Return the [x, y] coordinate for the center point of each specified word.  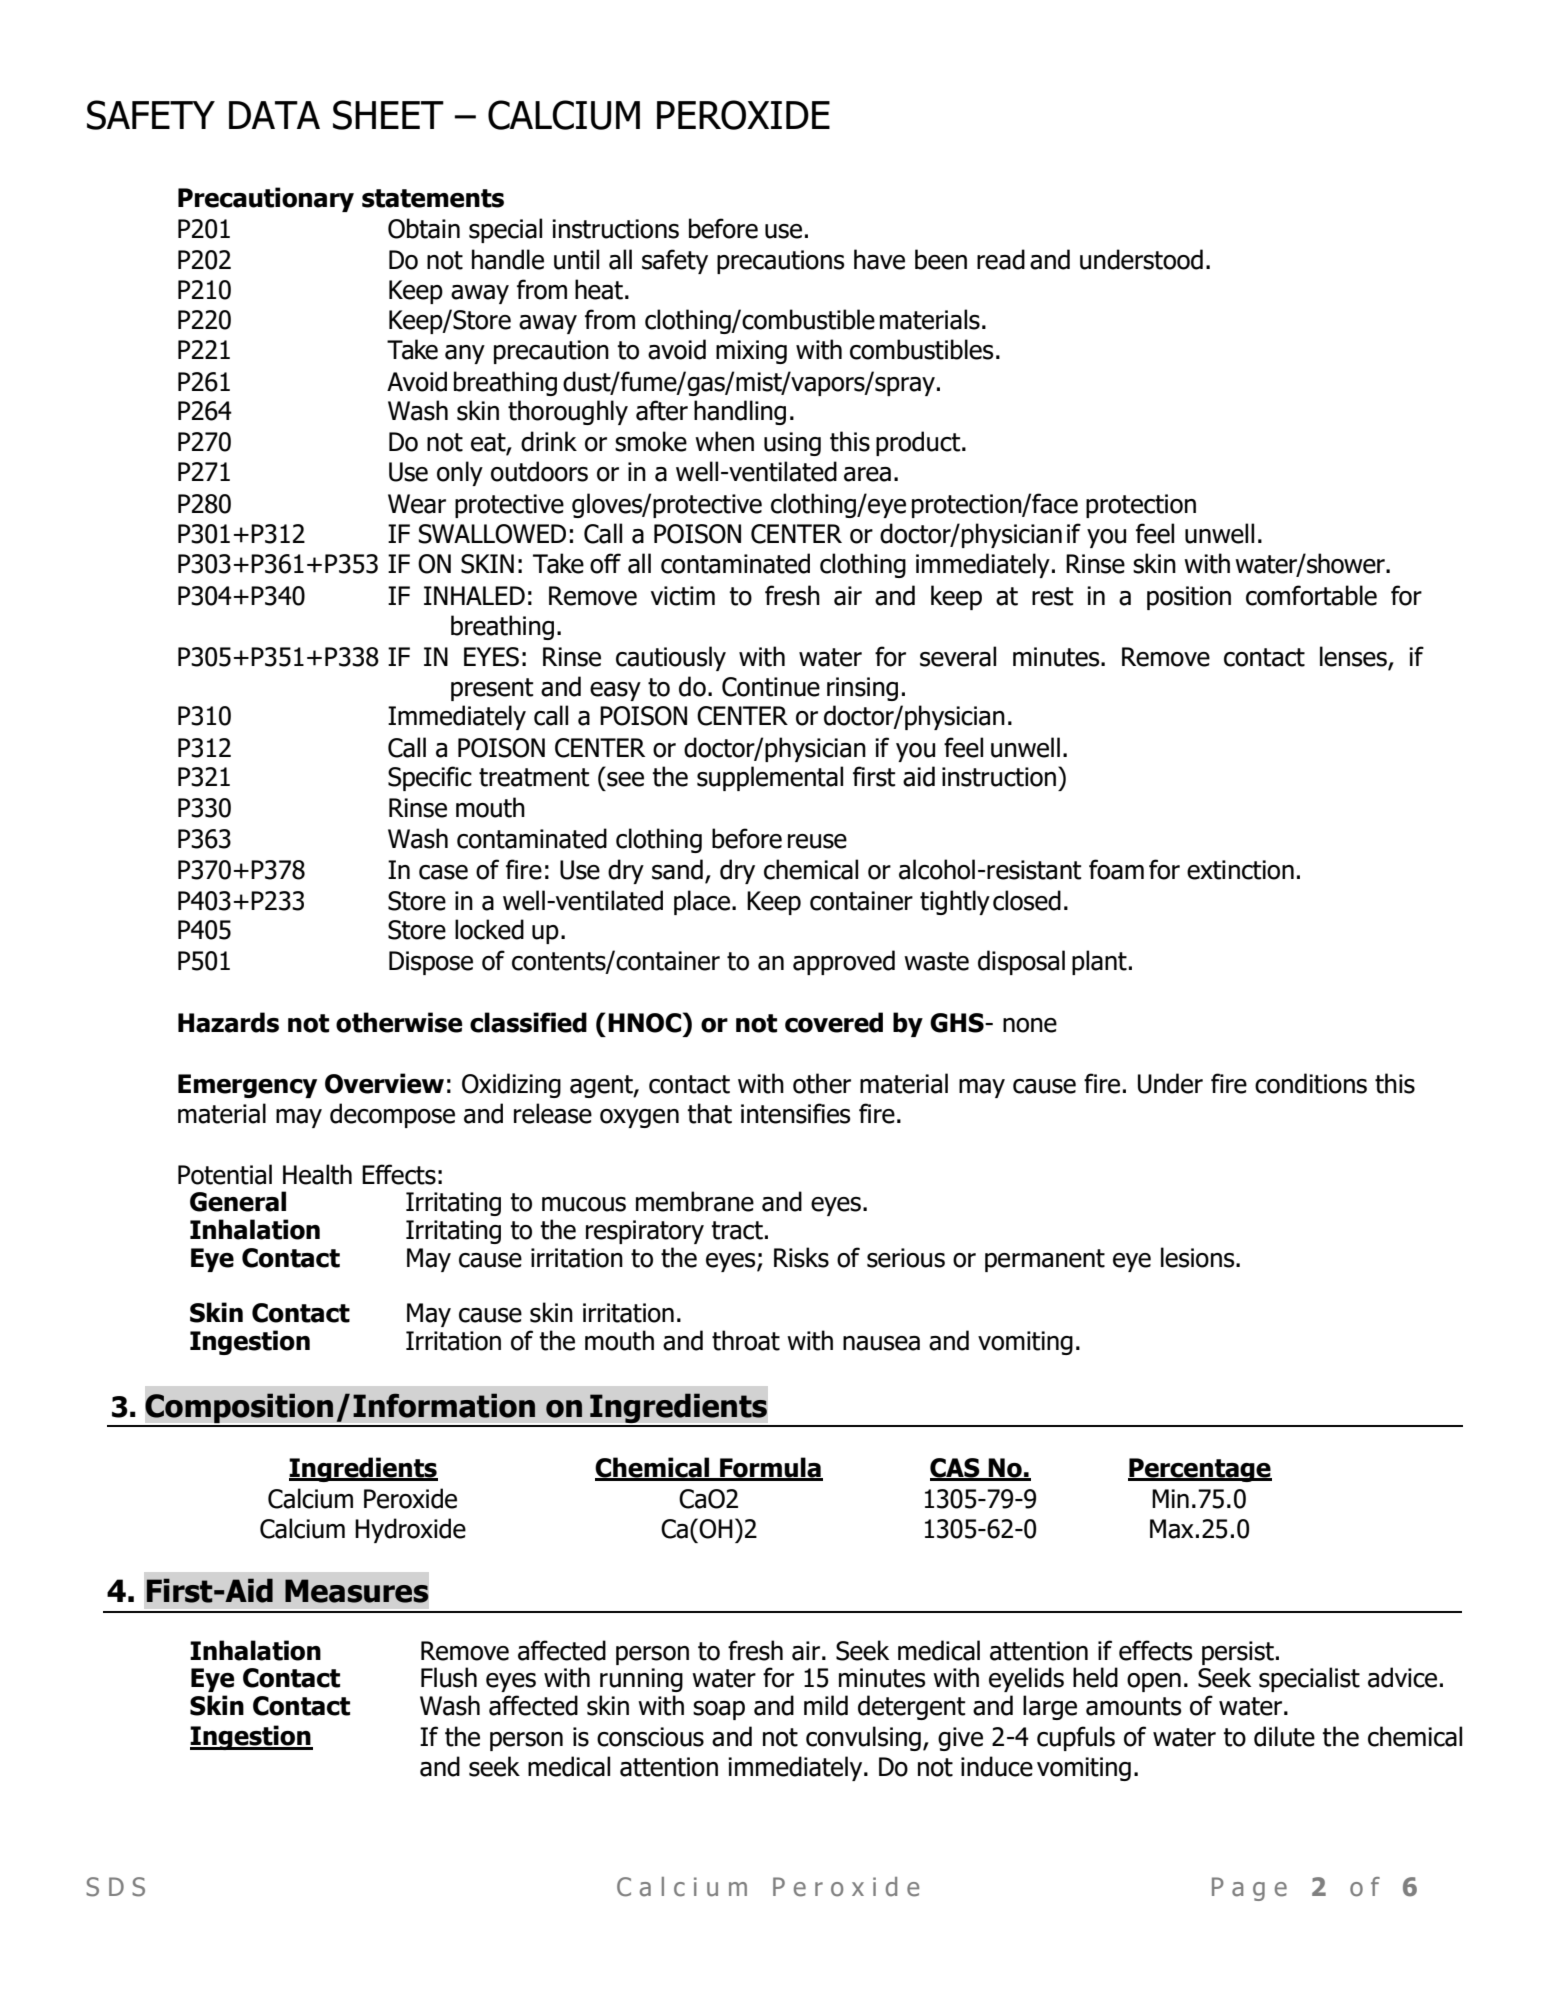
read [1001, 259]
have [879, 259]
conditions [1311, 1083]
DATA [274, 115]
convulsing [863, 1738]
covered [834, 1022]
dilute [1284, 1736]
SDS [115, 1887]
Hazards [228, 1022]
